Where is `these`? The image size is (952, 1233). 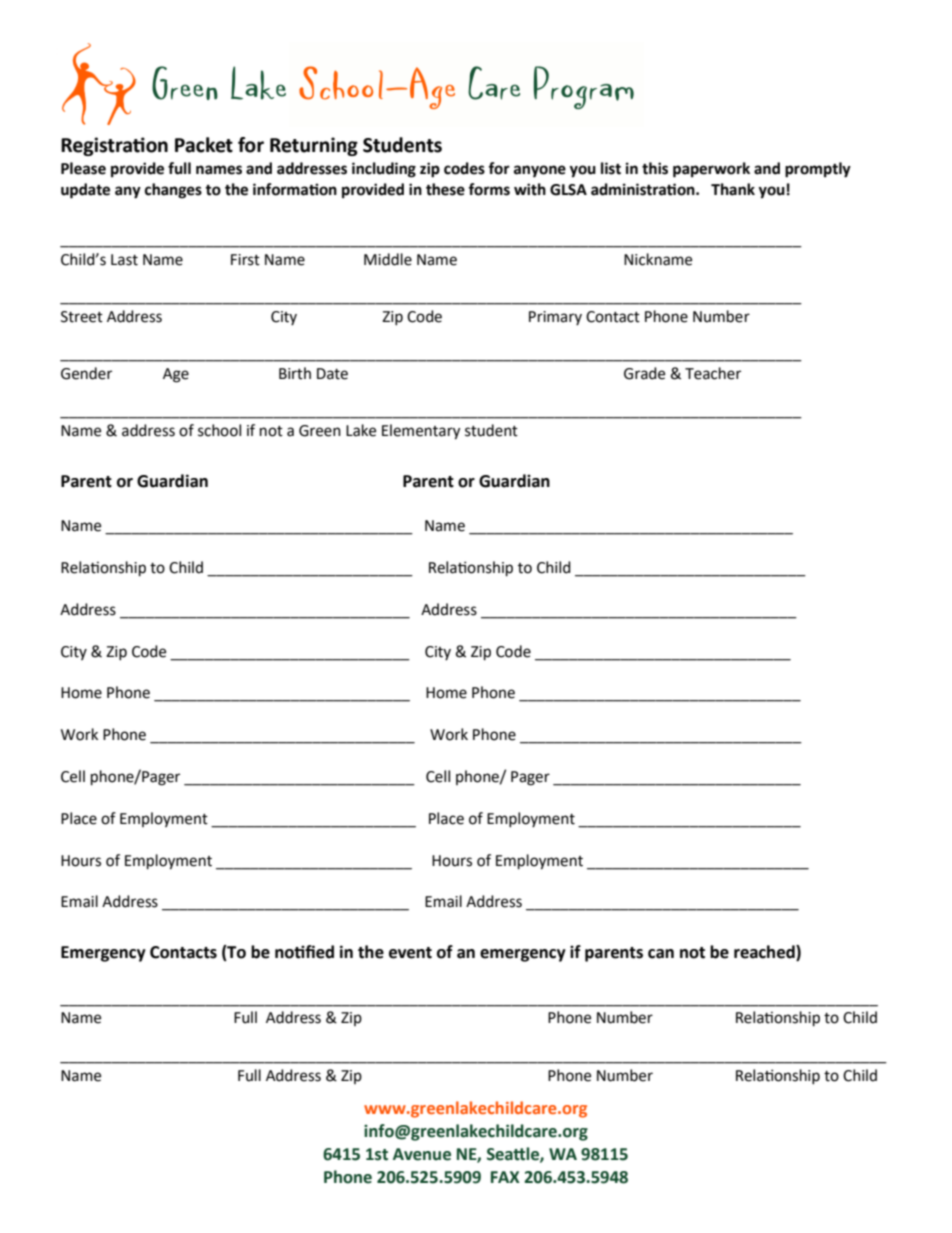 these is located at coordinates (445, 189).
